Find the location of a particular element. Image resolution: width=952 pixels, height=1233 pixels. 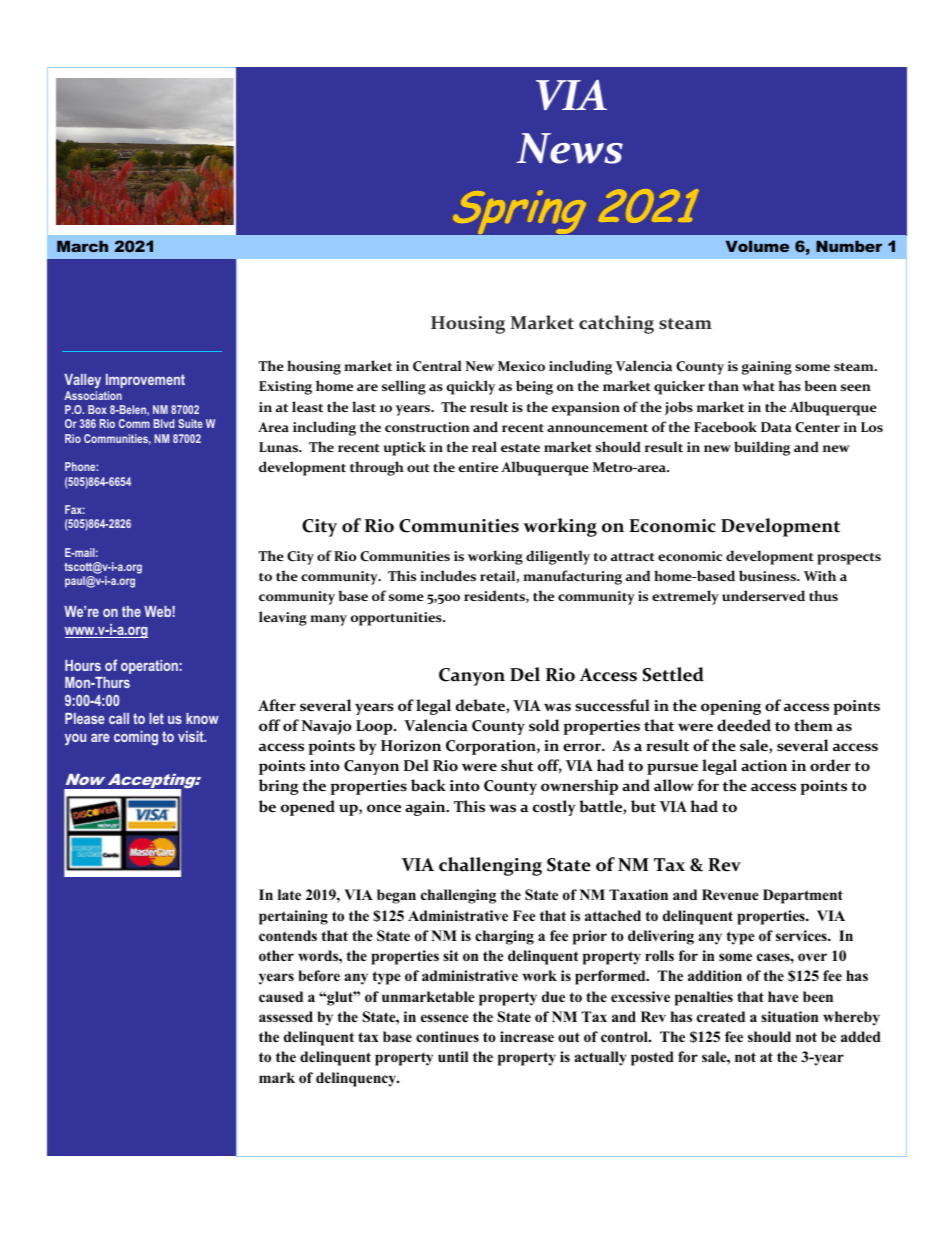

situation is located at coordinates (789, 1017).
